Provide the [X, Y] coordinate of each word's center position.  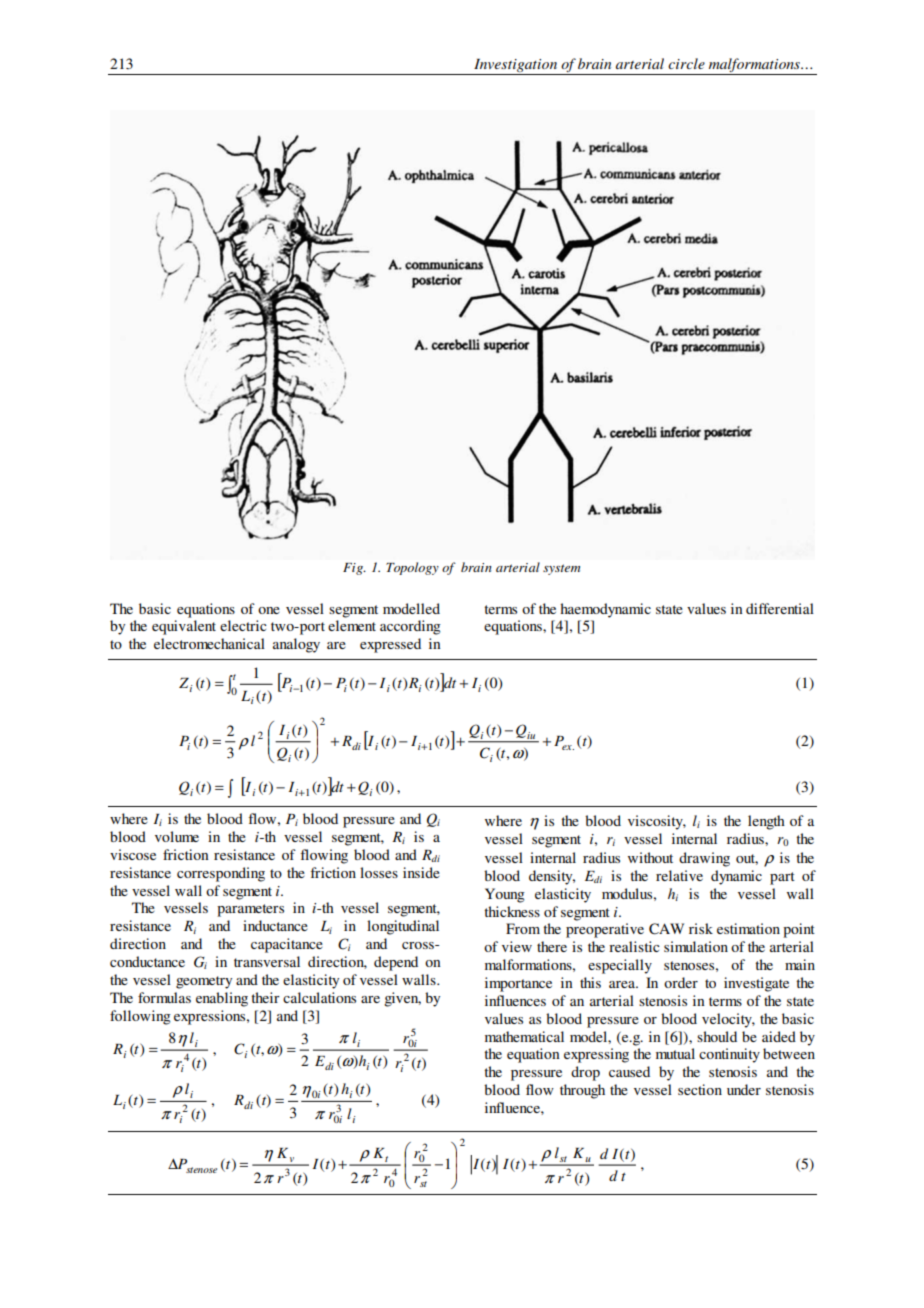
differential [780, 608]
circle [686, 63]
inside [421, 872]
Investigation [516, 67]
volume [177, 836]
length [766, 822]
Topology [412, 568]
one [269, 610]
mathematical [524, 1036]
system [561, 569]
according [410, 627]
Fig [354, 569]
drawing [704, 859]
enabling [222, 999]
